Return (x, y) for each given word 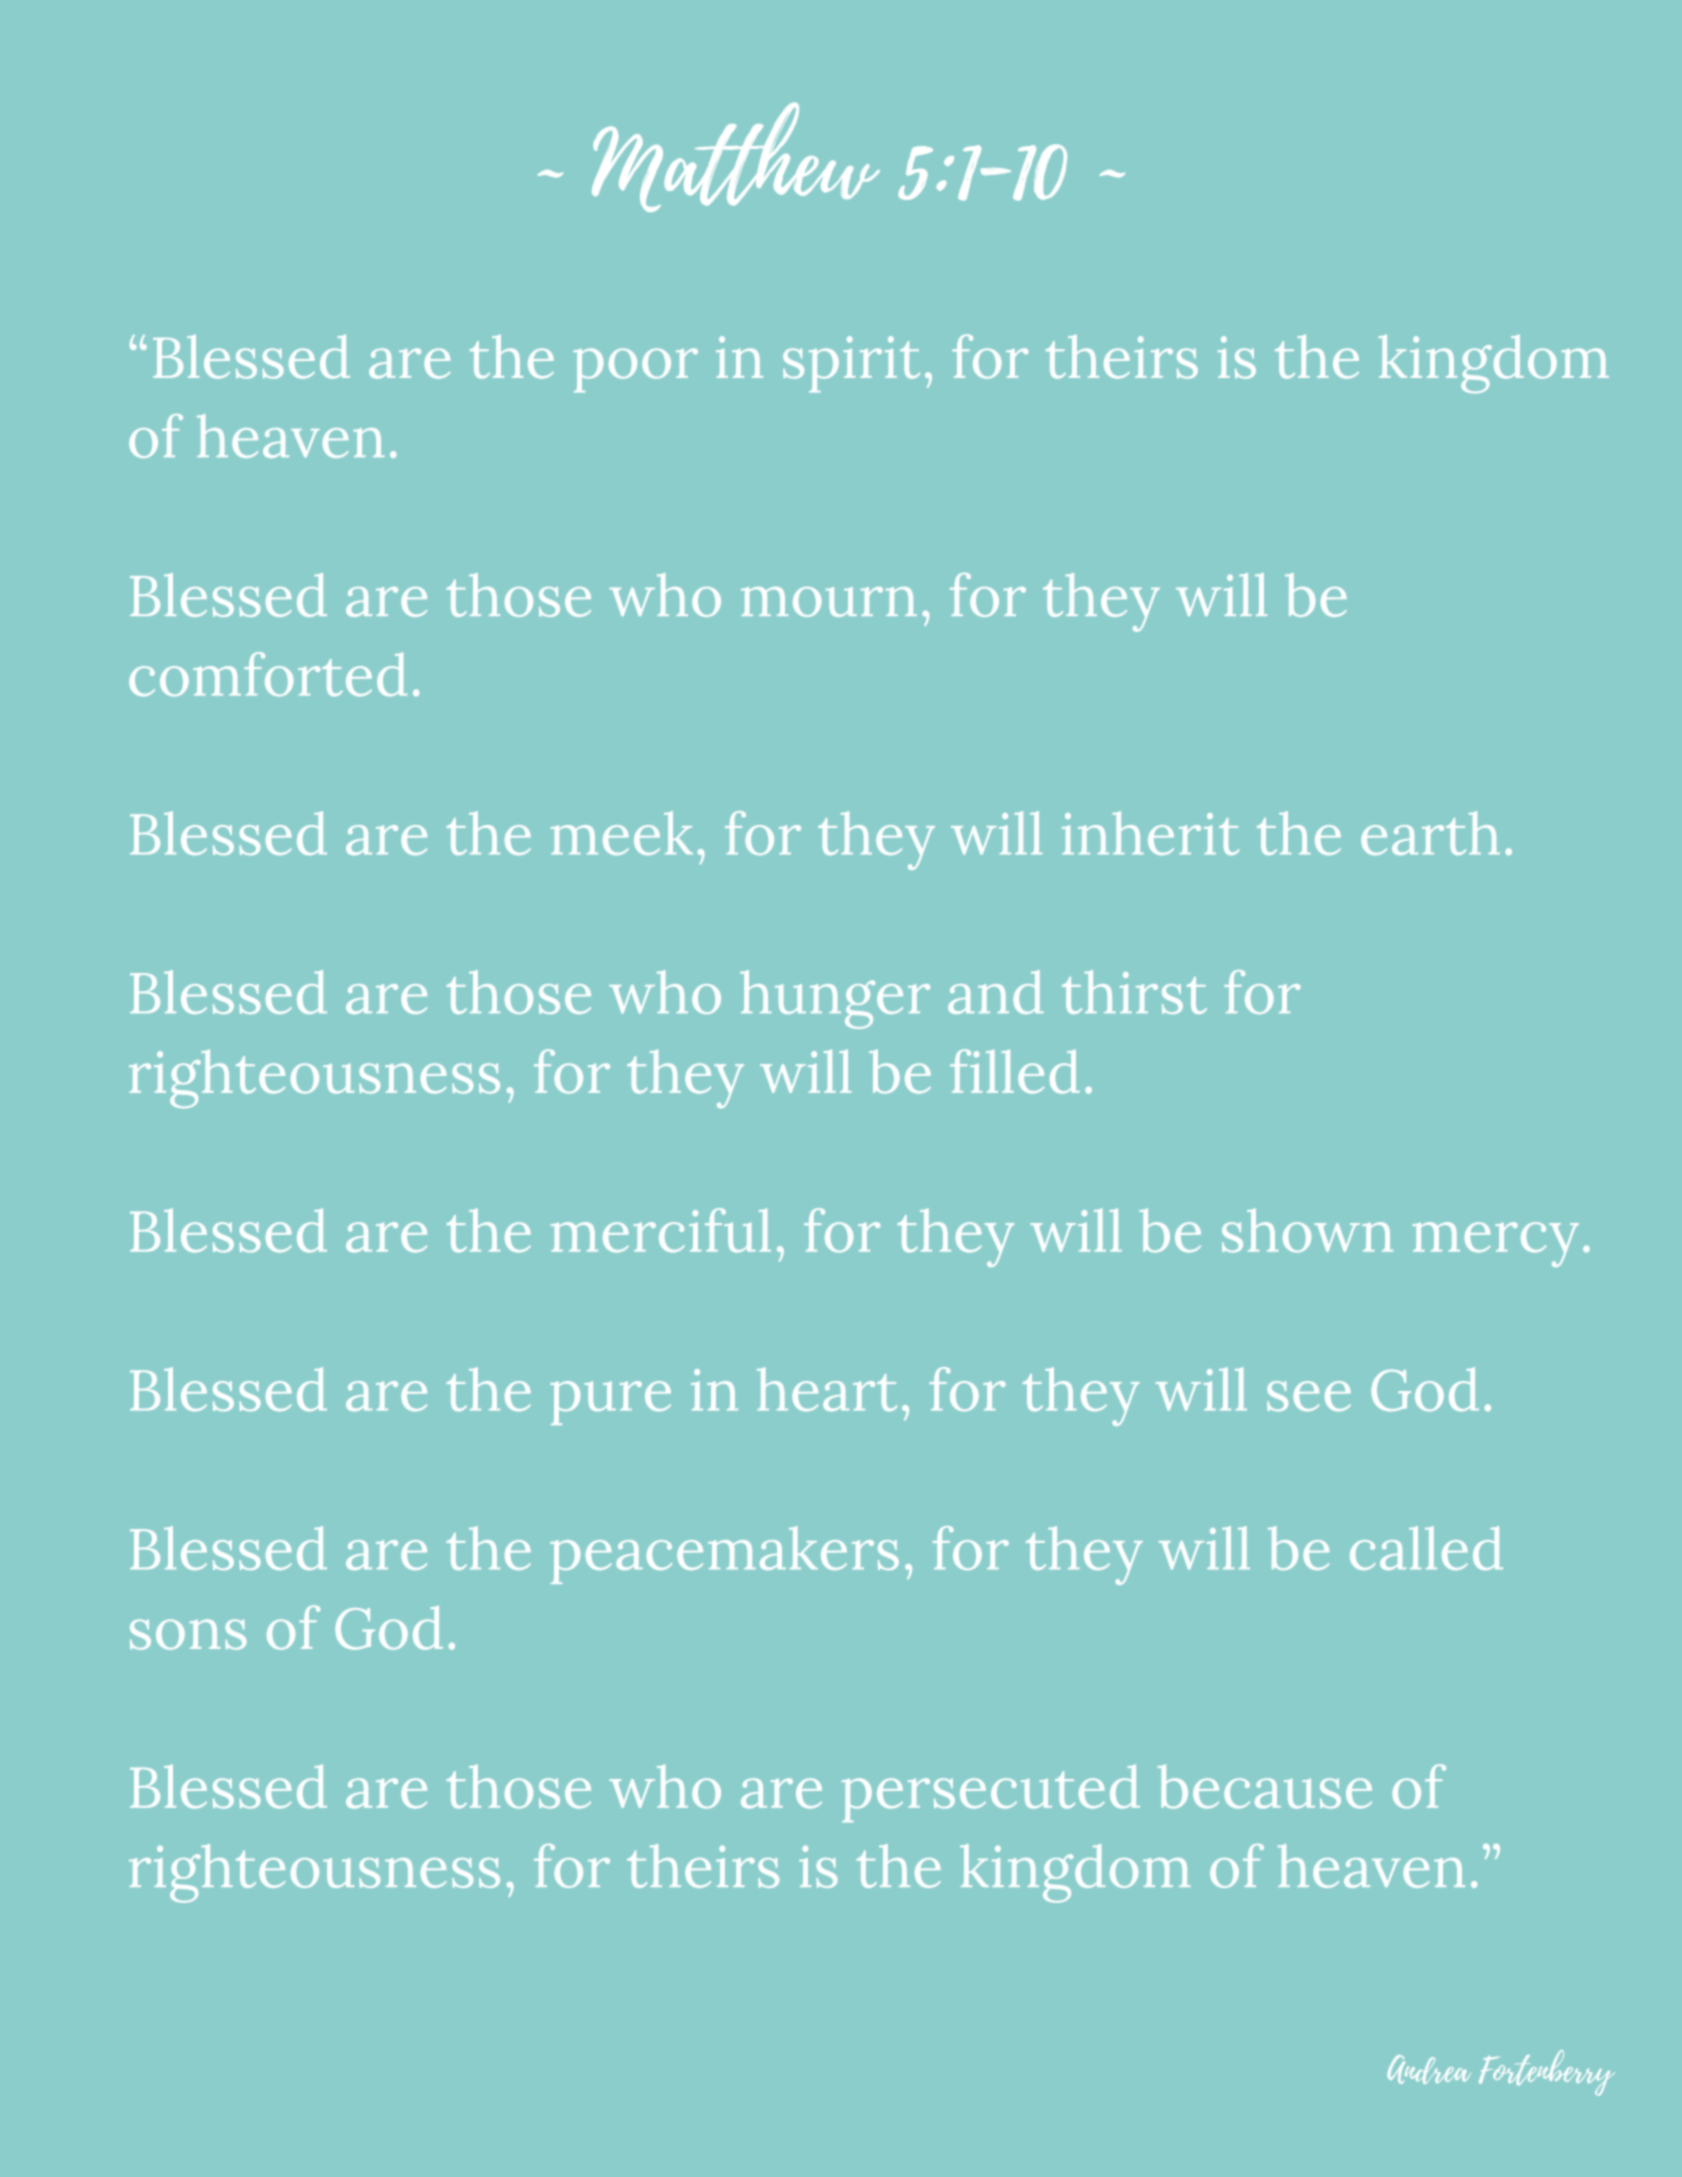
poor (635, 370)
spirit (851, 364)
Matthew (736, 157)
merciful (661, 1230)
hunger (835, 999)
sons (188, 1634)
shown (1307, 1230)
